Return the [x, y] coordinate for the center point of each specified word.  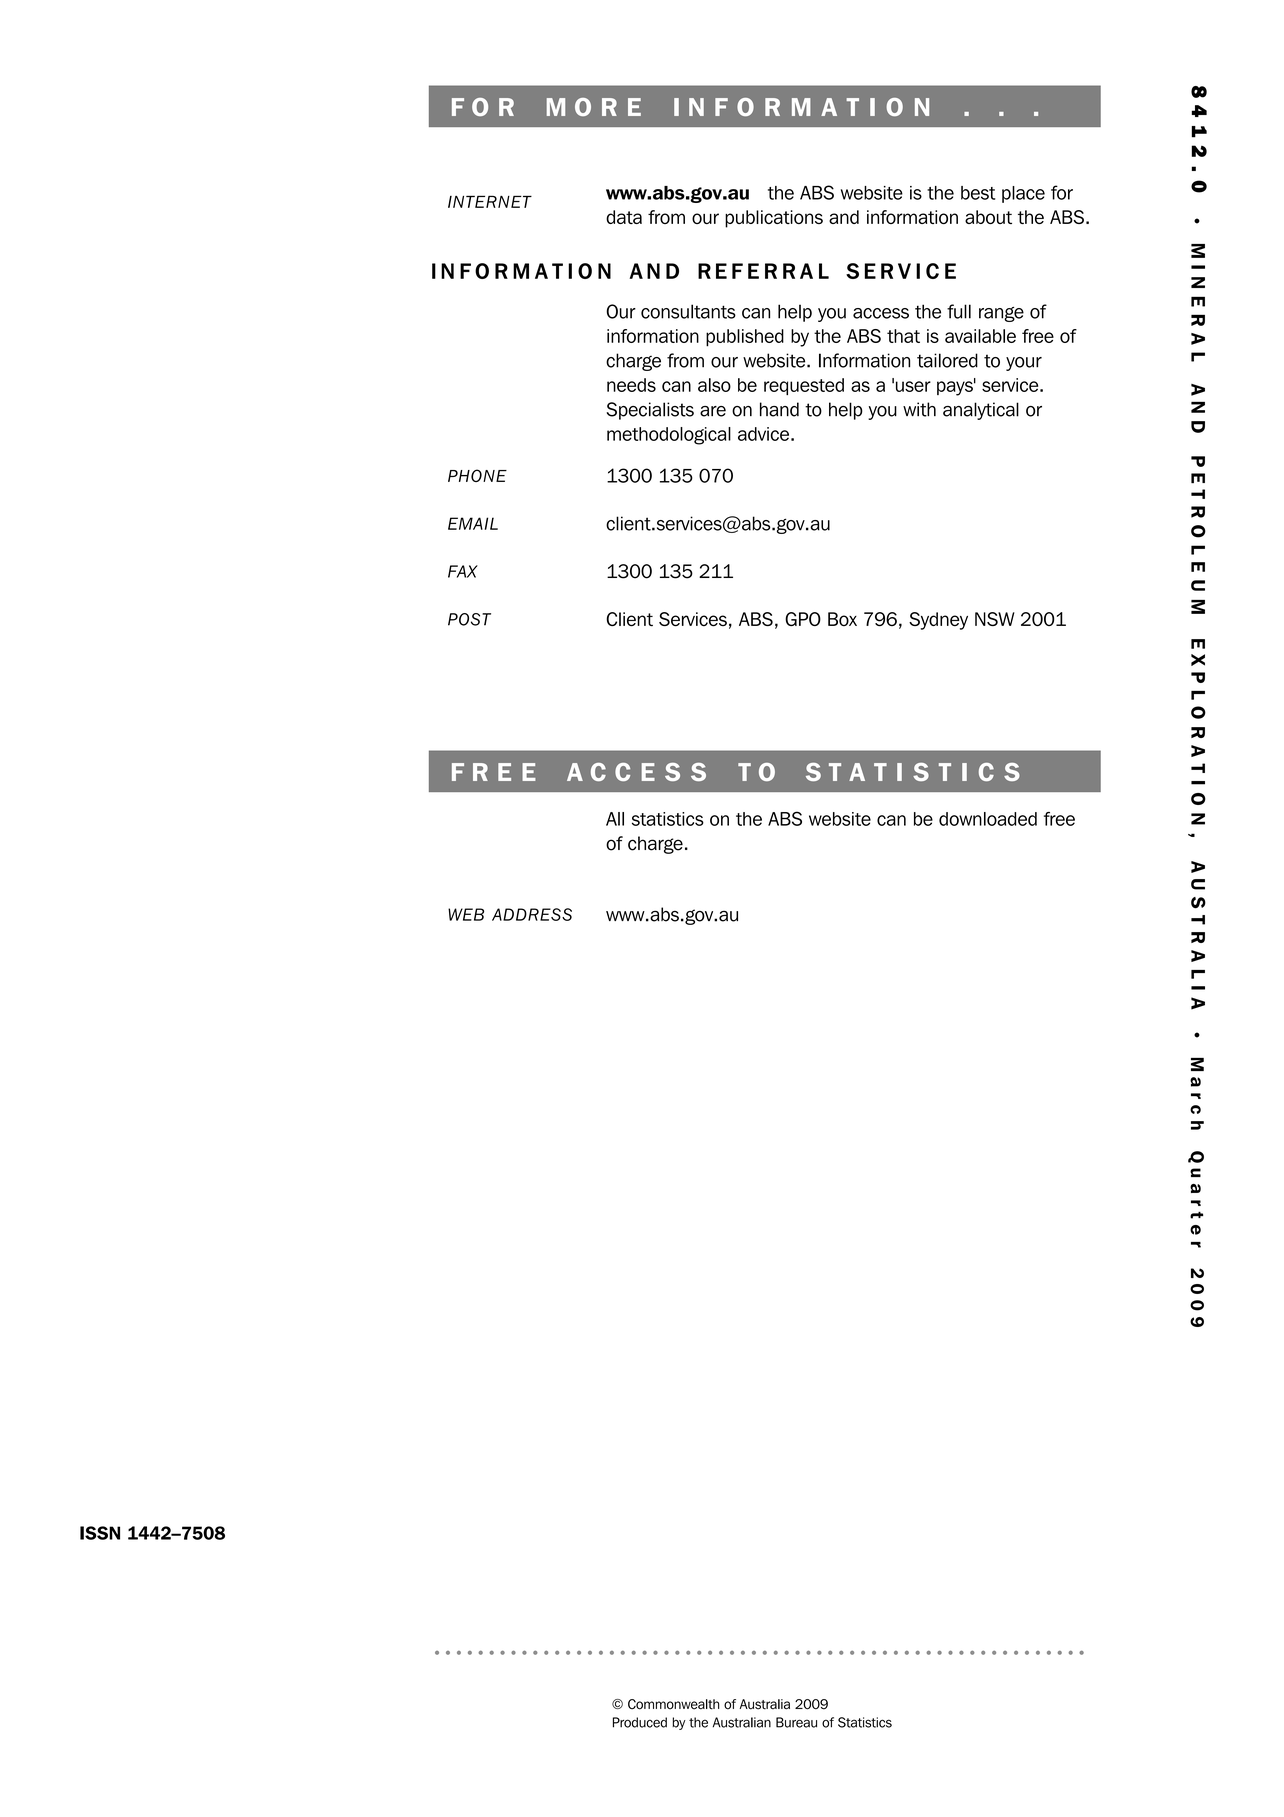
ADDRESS [532, 914]
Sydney [938, 621]
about [988, 217]
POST [469, 619]
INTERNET [490, 201]
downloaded [988, 819]
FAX [463, 571]
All [615, 819]
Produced [640, 1722]
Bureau [796, 1722]
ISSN [100, 1533]
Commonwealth [673, 1704]
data [624, 217]
